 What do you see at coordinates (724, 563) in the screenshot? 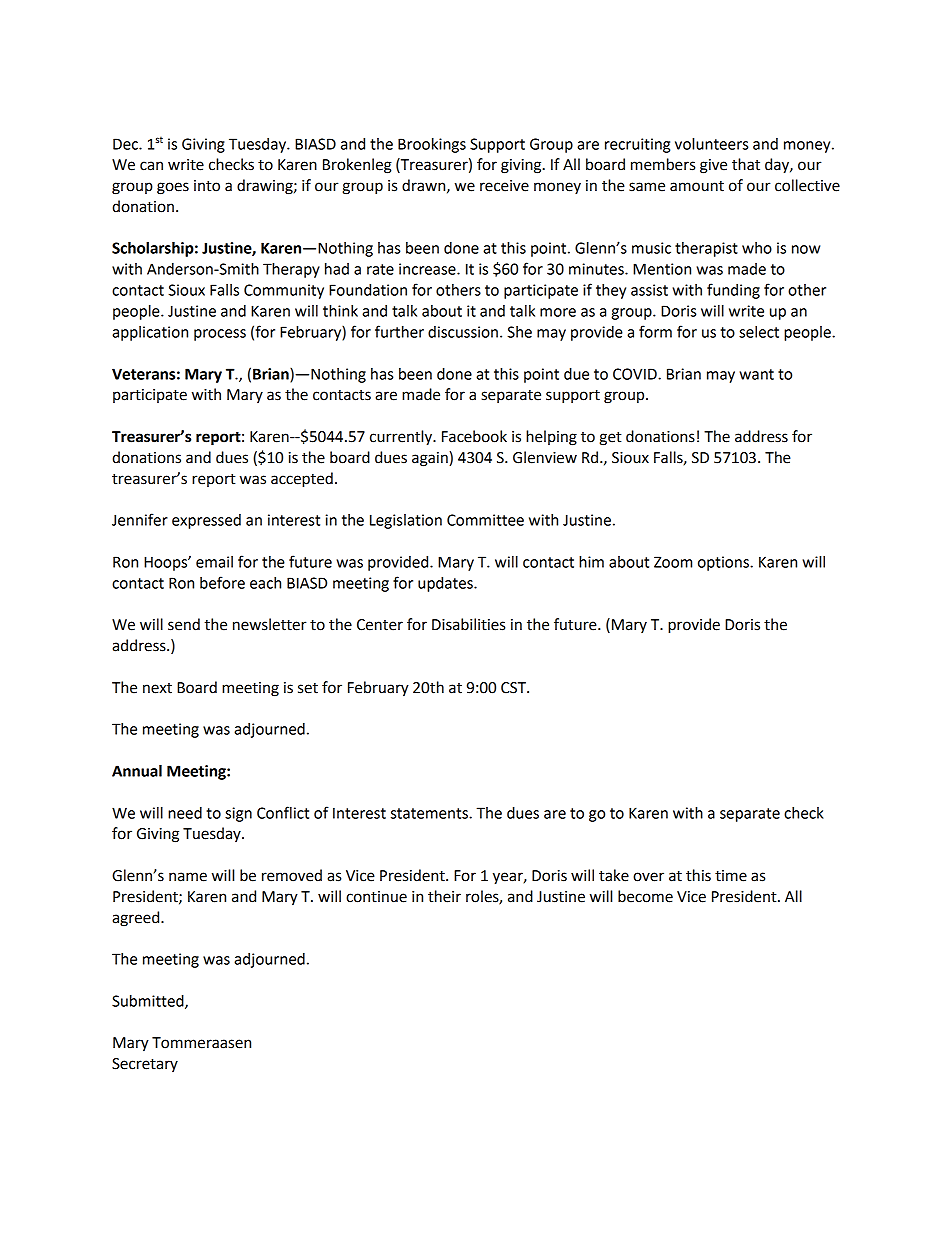
I see `options` at bounding box center [724, 563].
